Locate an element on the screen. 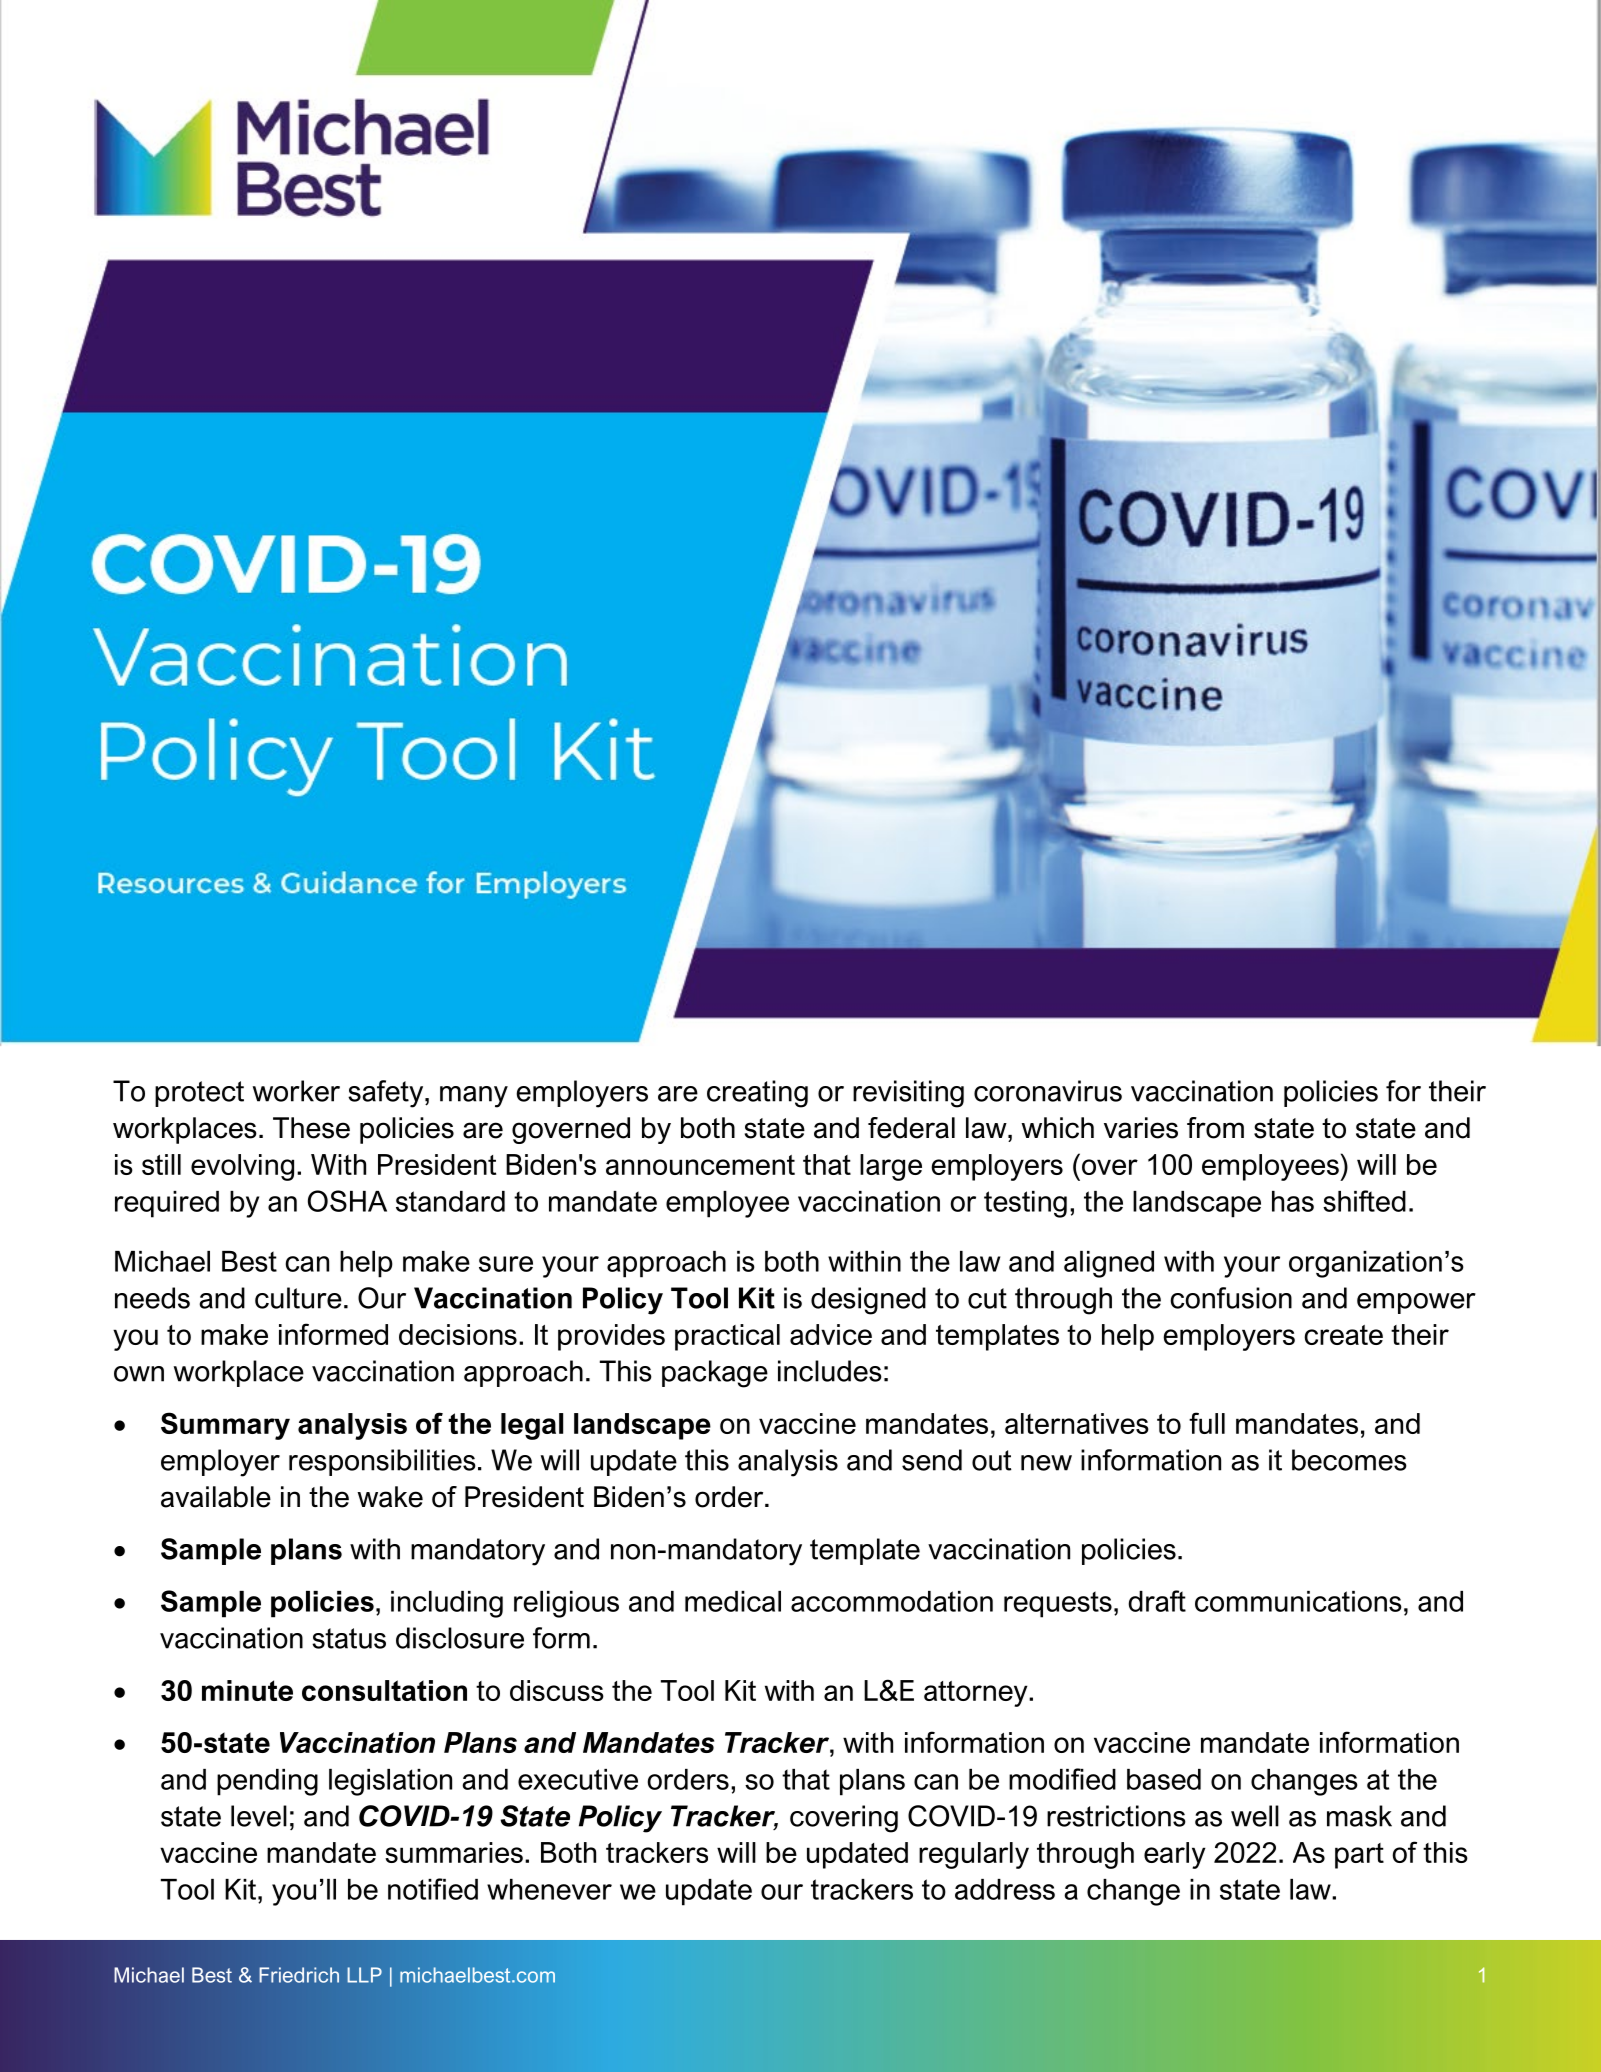 The image size is (1601, 2072). available is located at coordinates (216, 1497).
